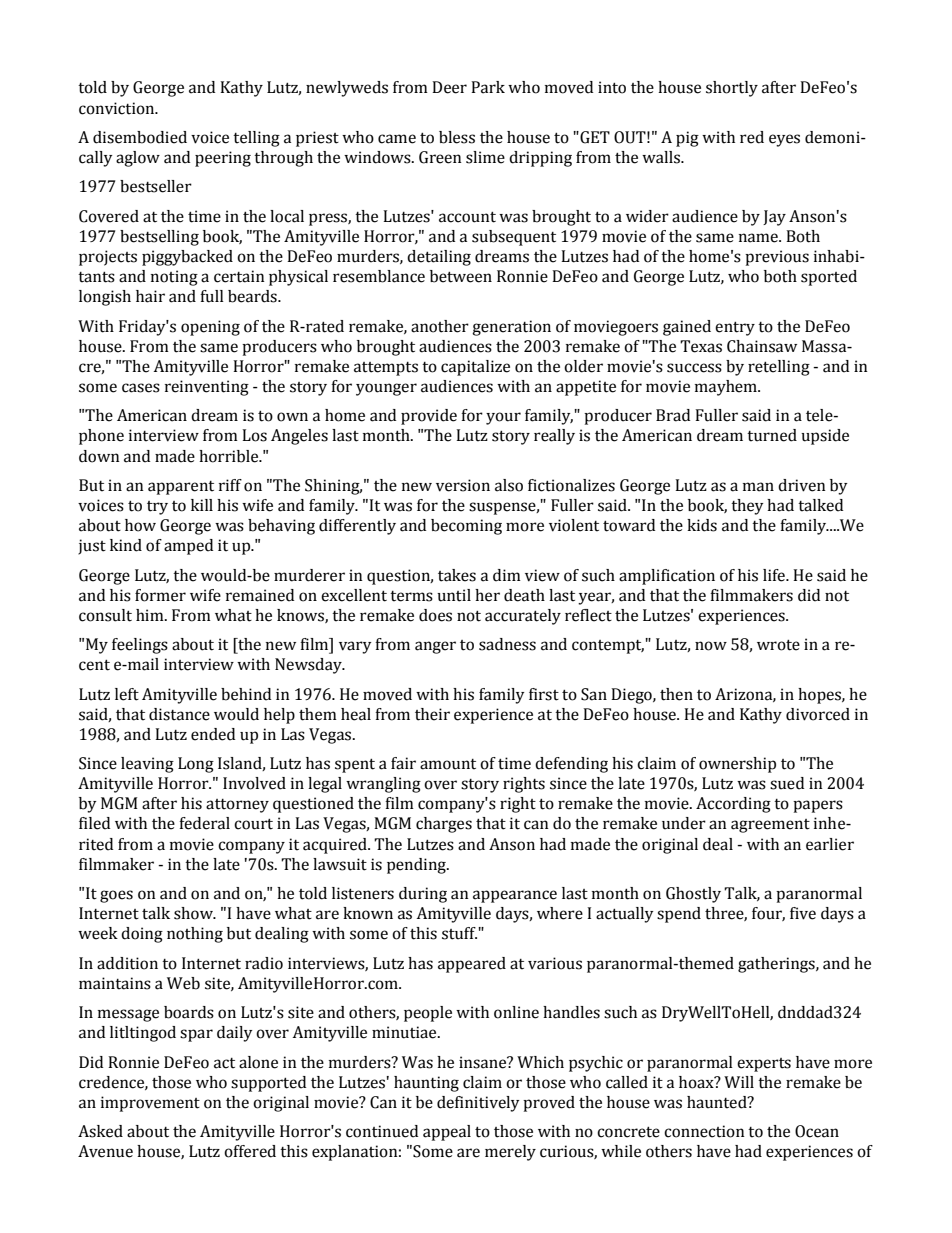 The width and height of the image is (952, 1233). Describe the element at coordinates (140, 137) in the image. I see `disembodied` at that location.
